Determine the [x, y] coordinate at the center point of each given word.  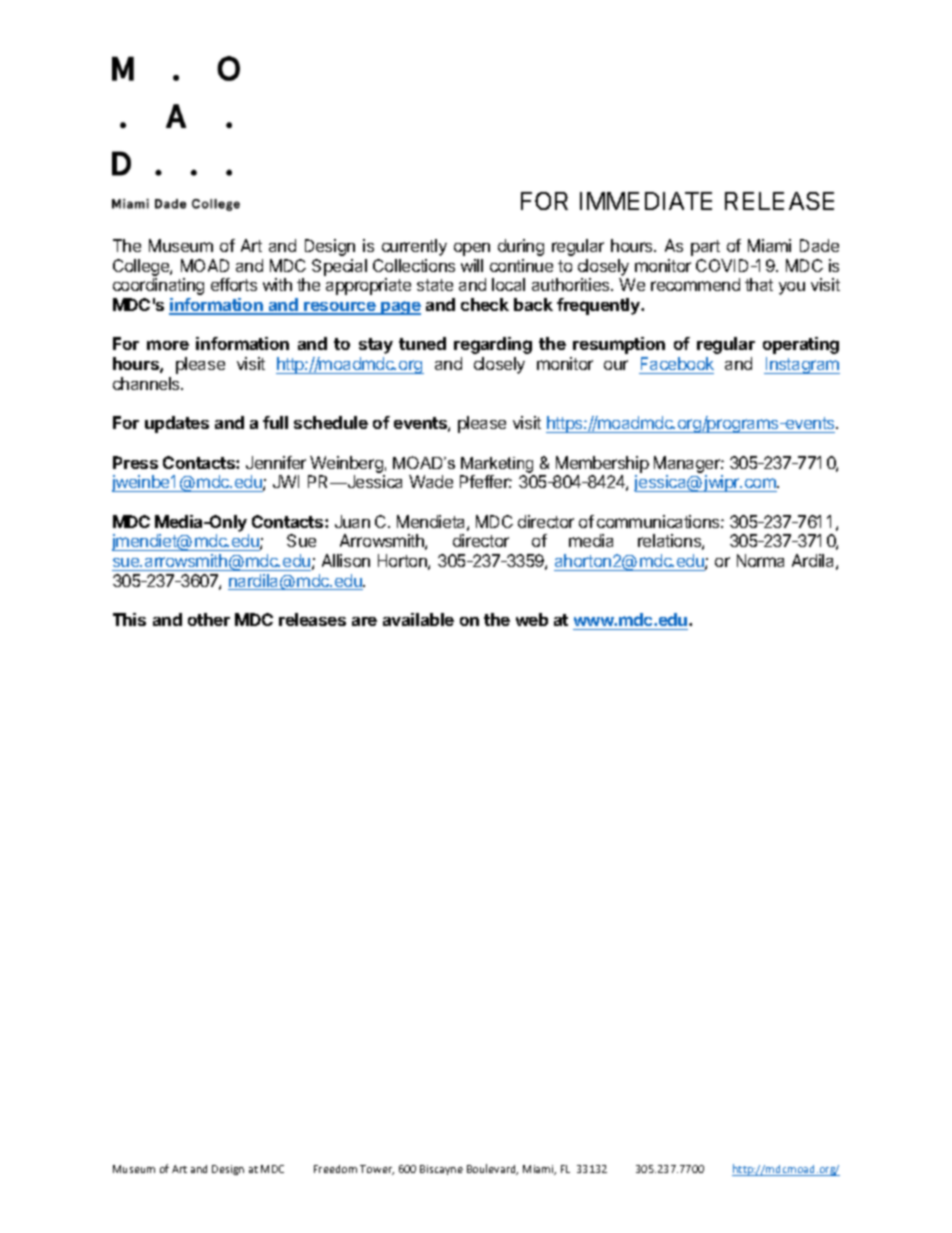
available [418, 619]
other [209, 619]
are [364, 621]
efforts [234, 284]
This [129, 619]
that [759, 284]
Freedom [335, 1169]
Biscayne [441, 1170]
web [532, 619]
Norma [760, 560]
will [472, 265]
